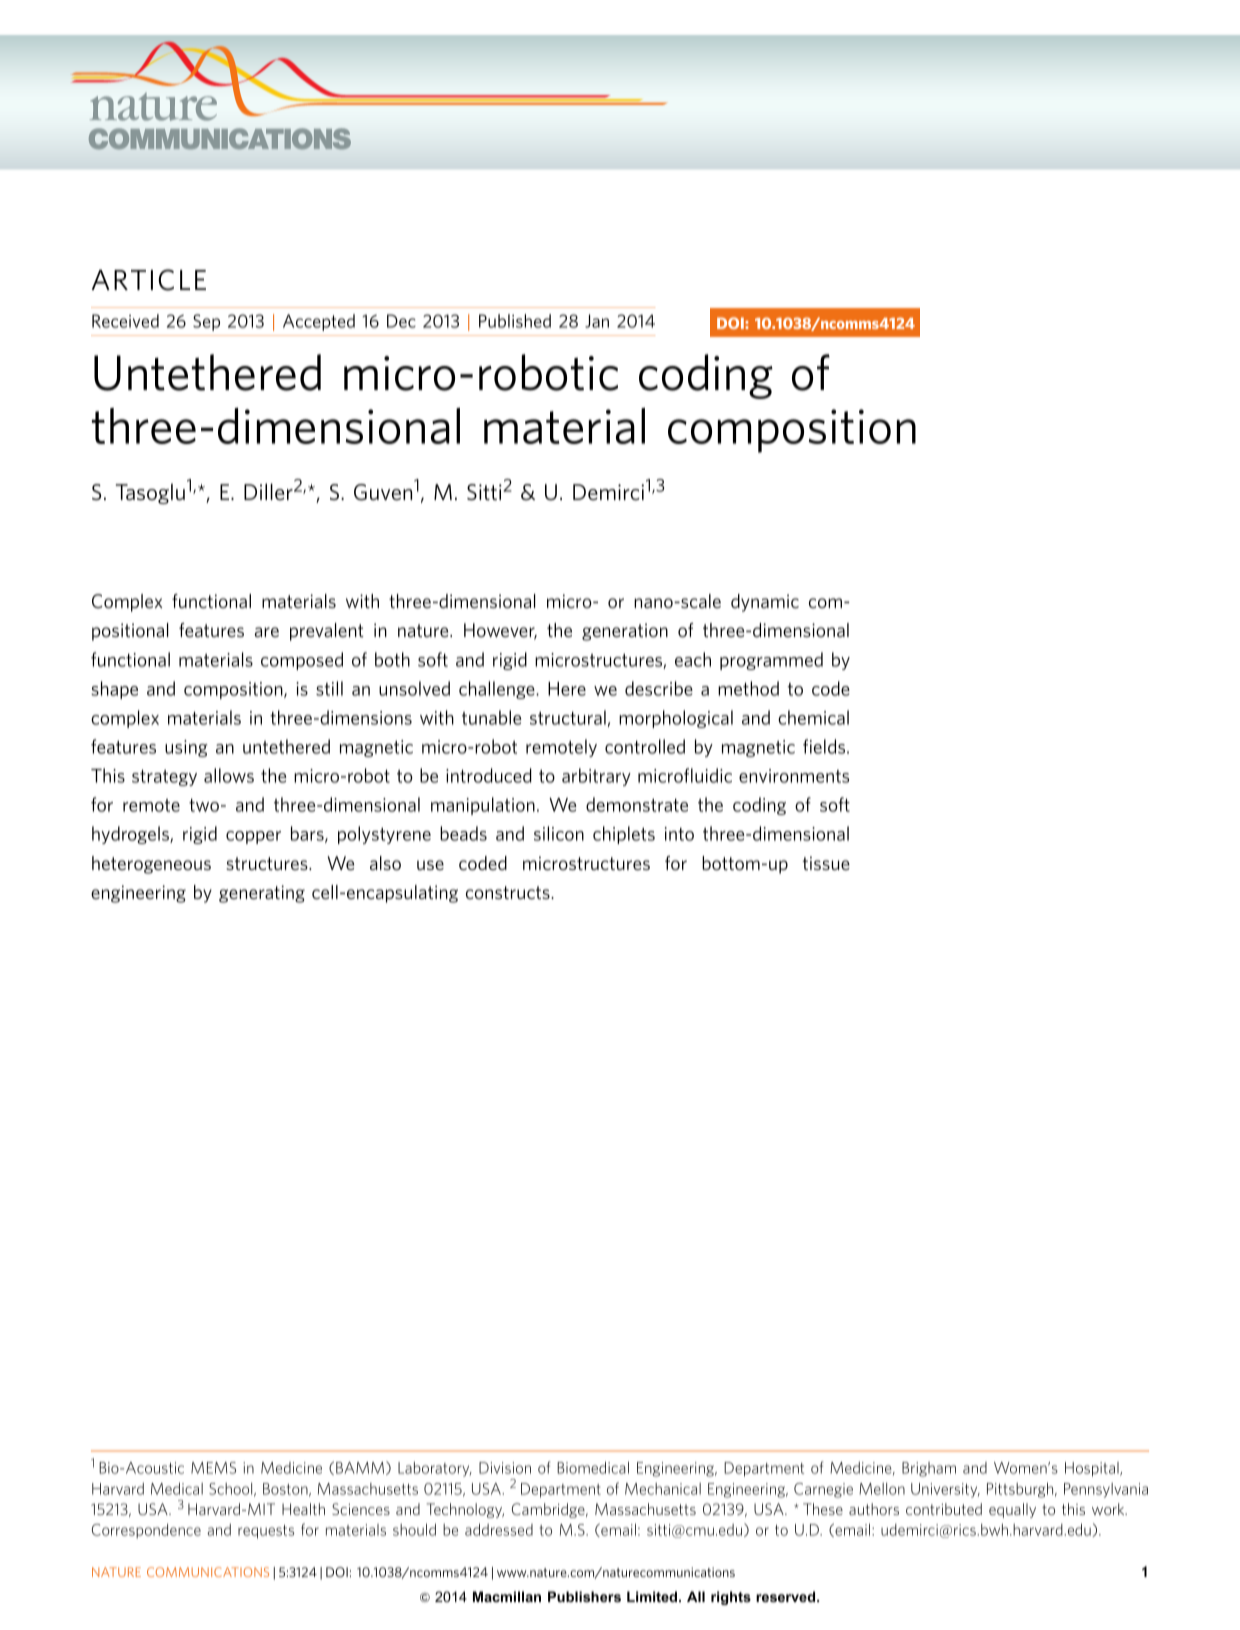 Image resolution: width=1240 pixels, height=1630 pixels. What do you see at coordinates (505, 1468) in the document?
I see `Division` at bounding box center [505, 1468].
